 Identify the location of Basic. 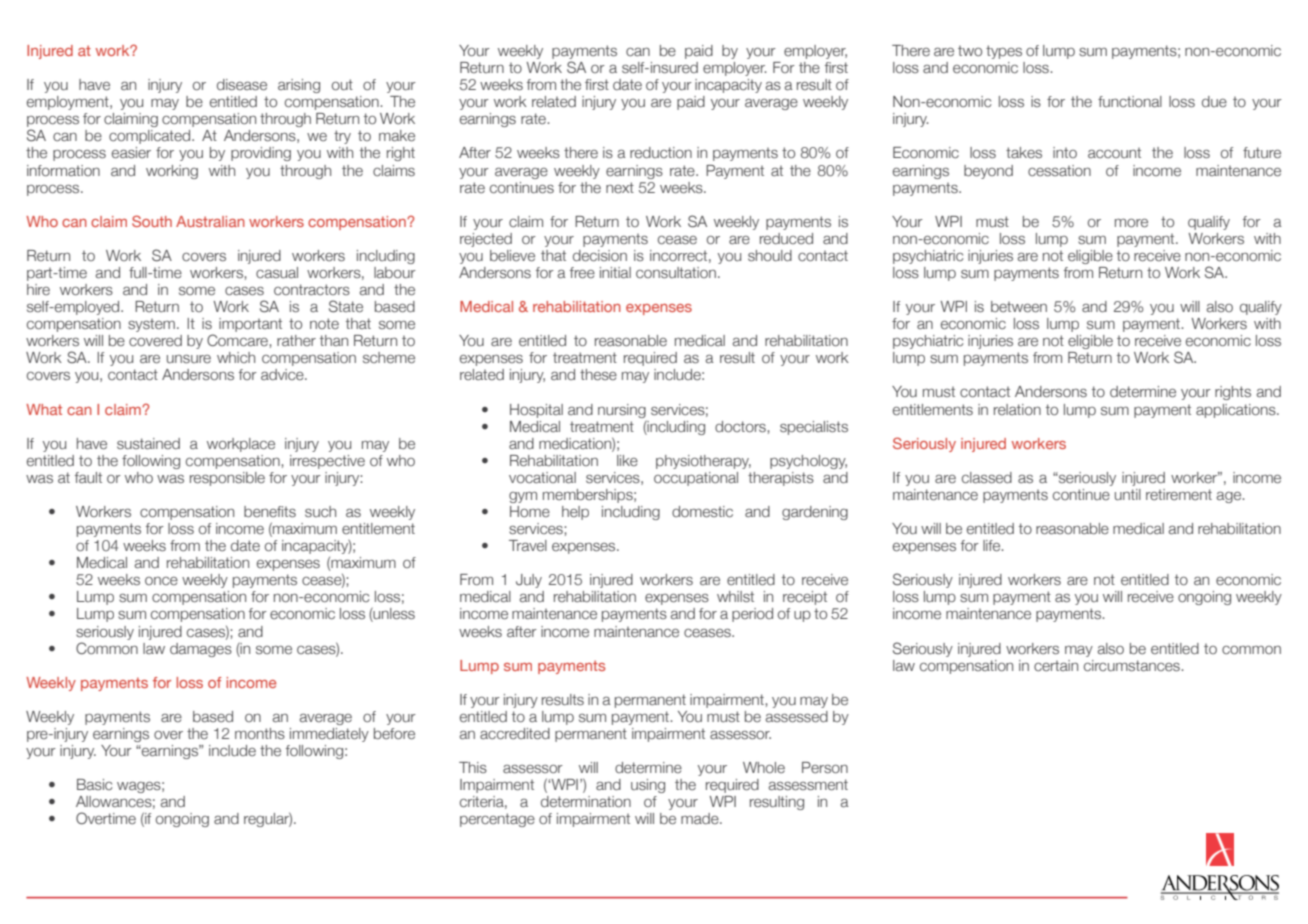
(94, 784).
